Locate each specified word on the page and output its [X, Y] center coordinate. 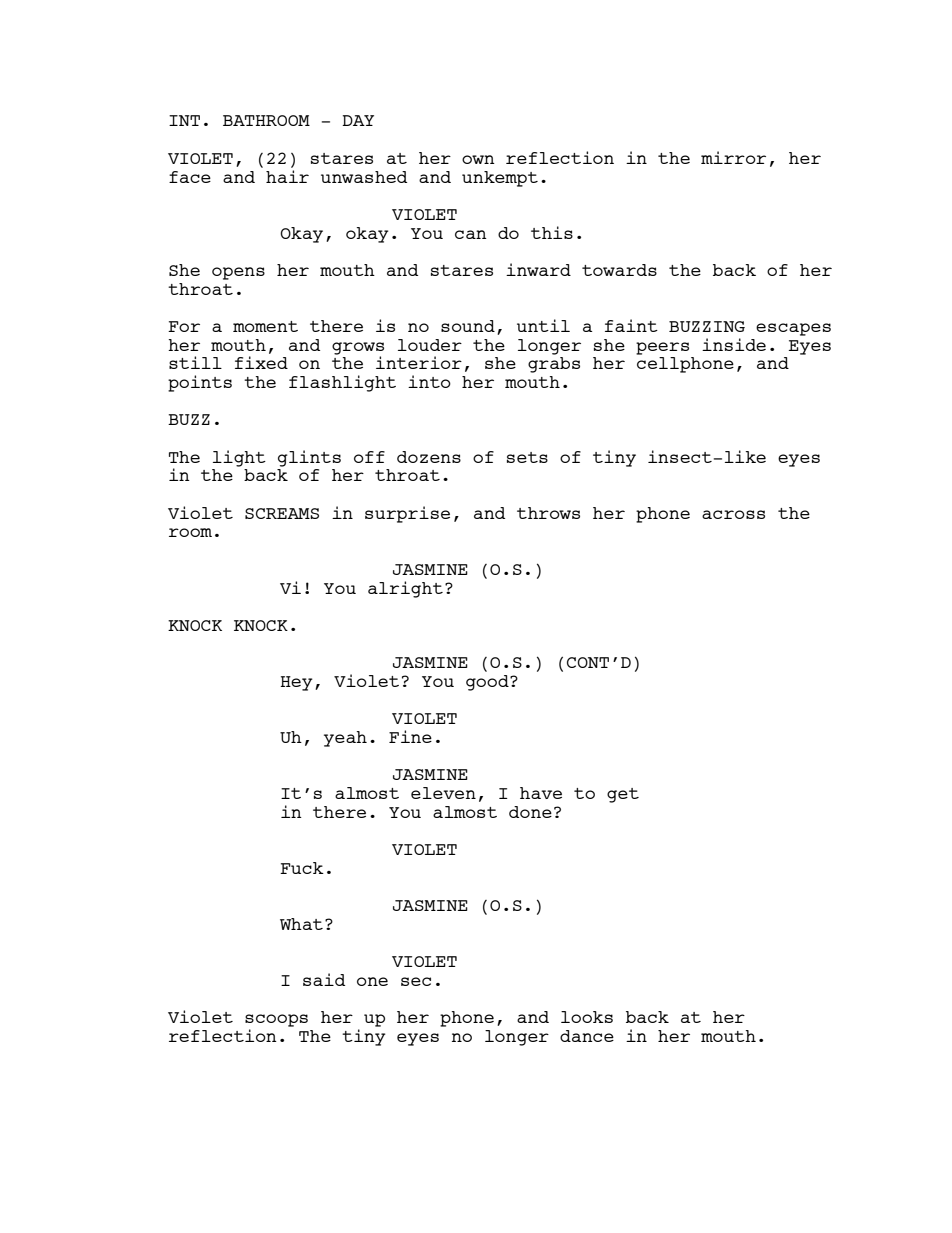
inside [734, 344]
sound [468, 326]
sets [527, 457]
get [623, 795]
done [530, 812]
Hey [296, 683]
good [488, 683]
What [301, 924]
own [478, 159]
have [541, 793]
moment [265, 326]
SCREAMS [282, 513]
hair [287, 175]
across [733, 514]
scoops [276, 1020]
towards [619, 270]
